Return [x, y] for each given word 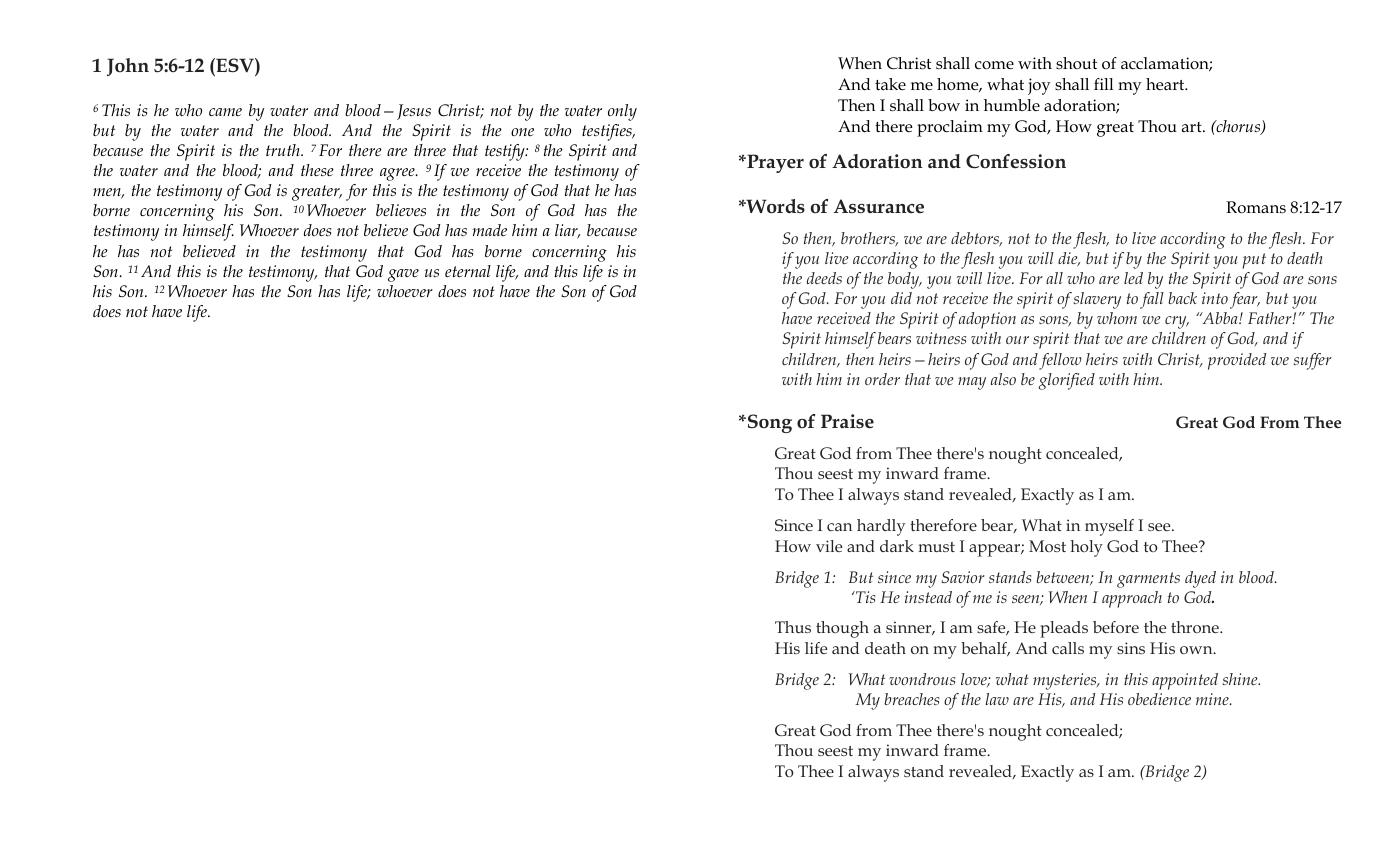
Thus [793, 627]
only [622, 112]
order [882, 379]
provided [1237, 361]
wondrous [922, 679]
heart [1166, 84]
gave [403, 275]
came [225, 112]
